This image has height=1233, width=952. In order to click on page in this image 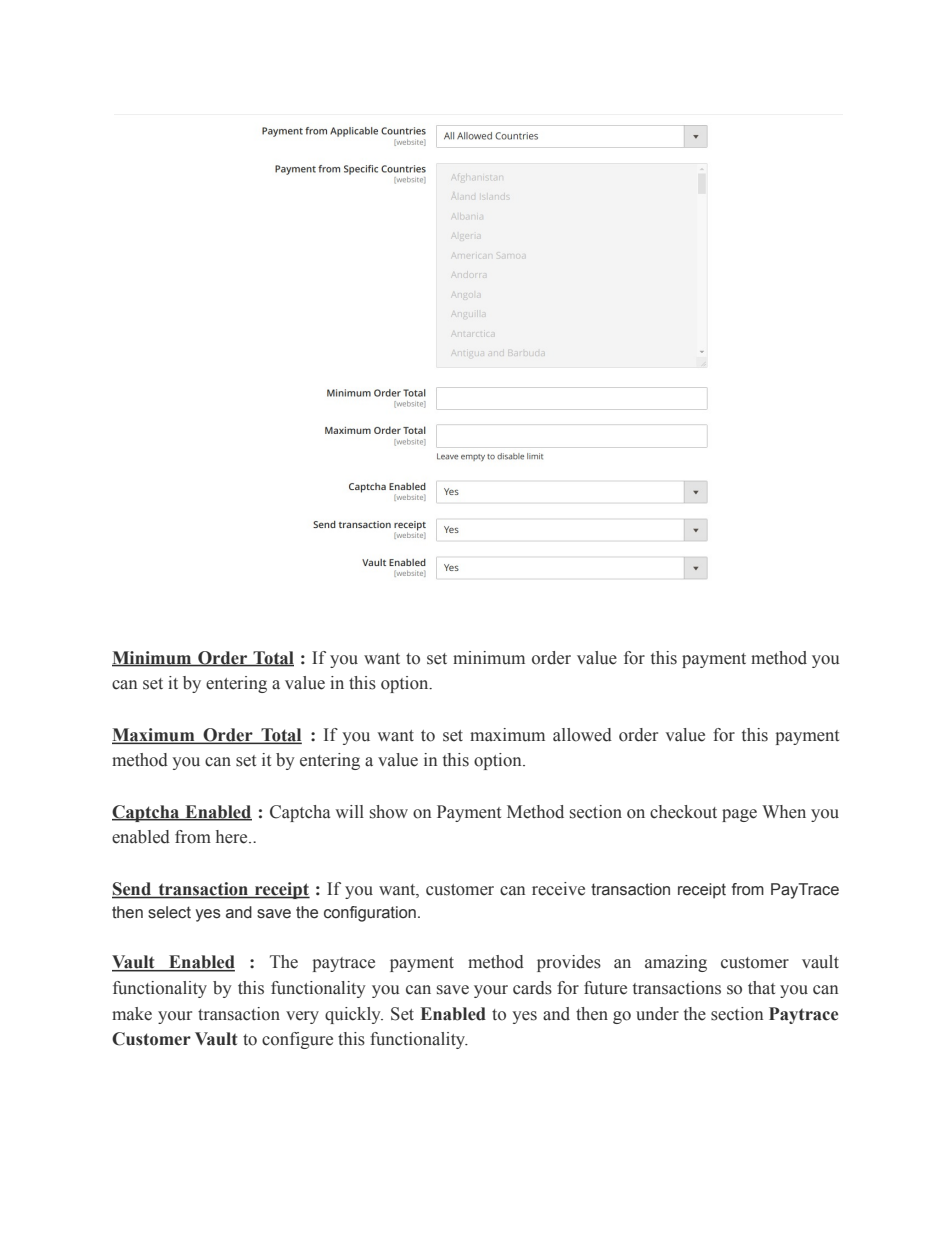, I will do `click(739, 815)`.
